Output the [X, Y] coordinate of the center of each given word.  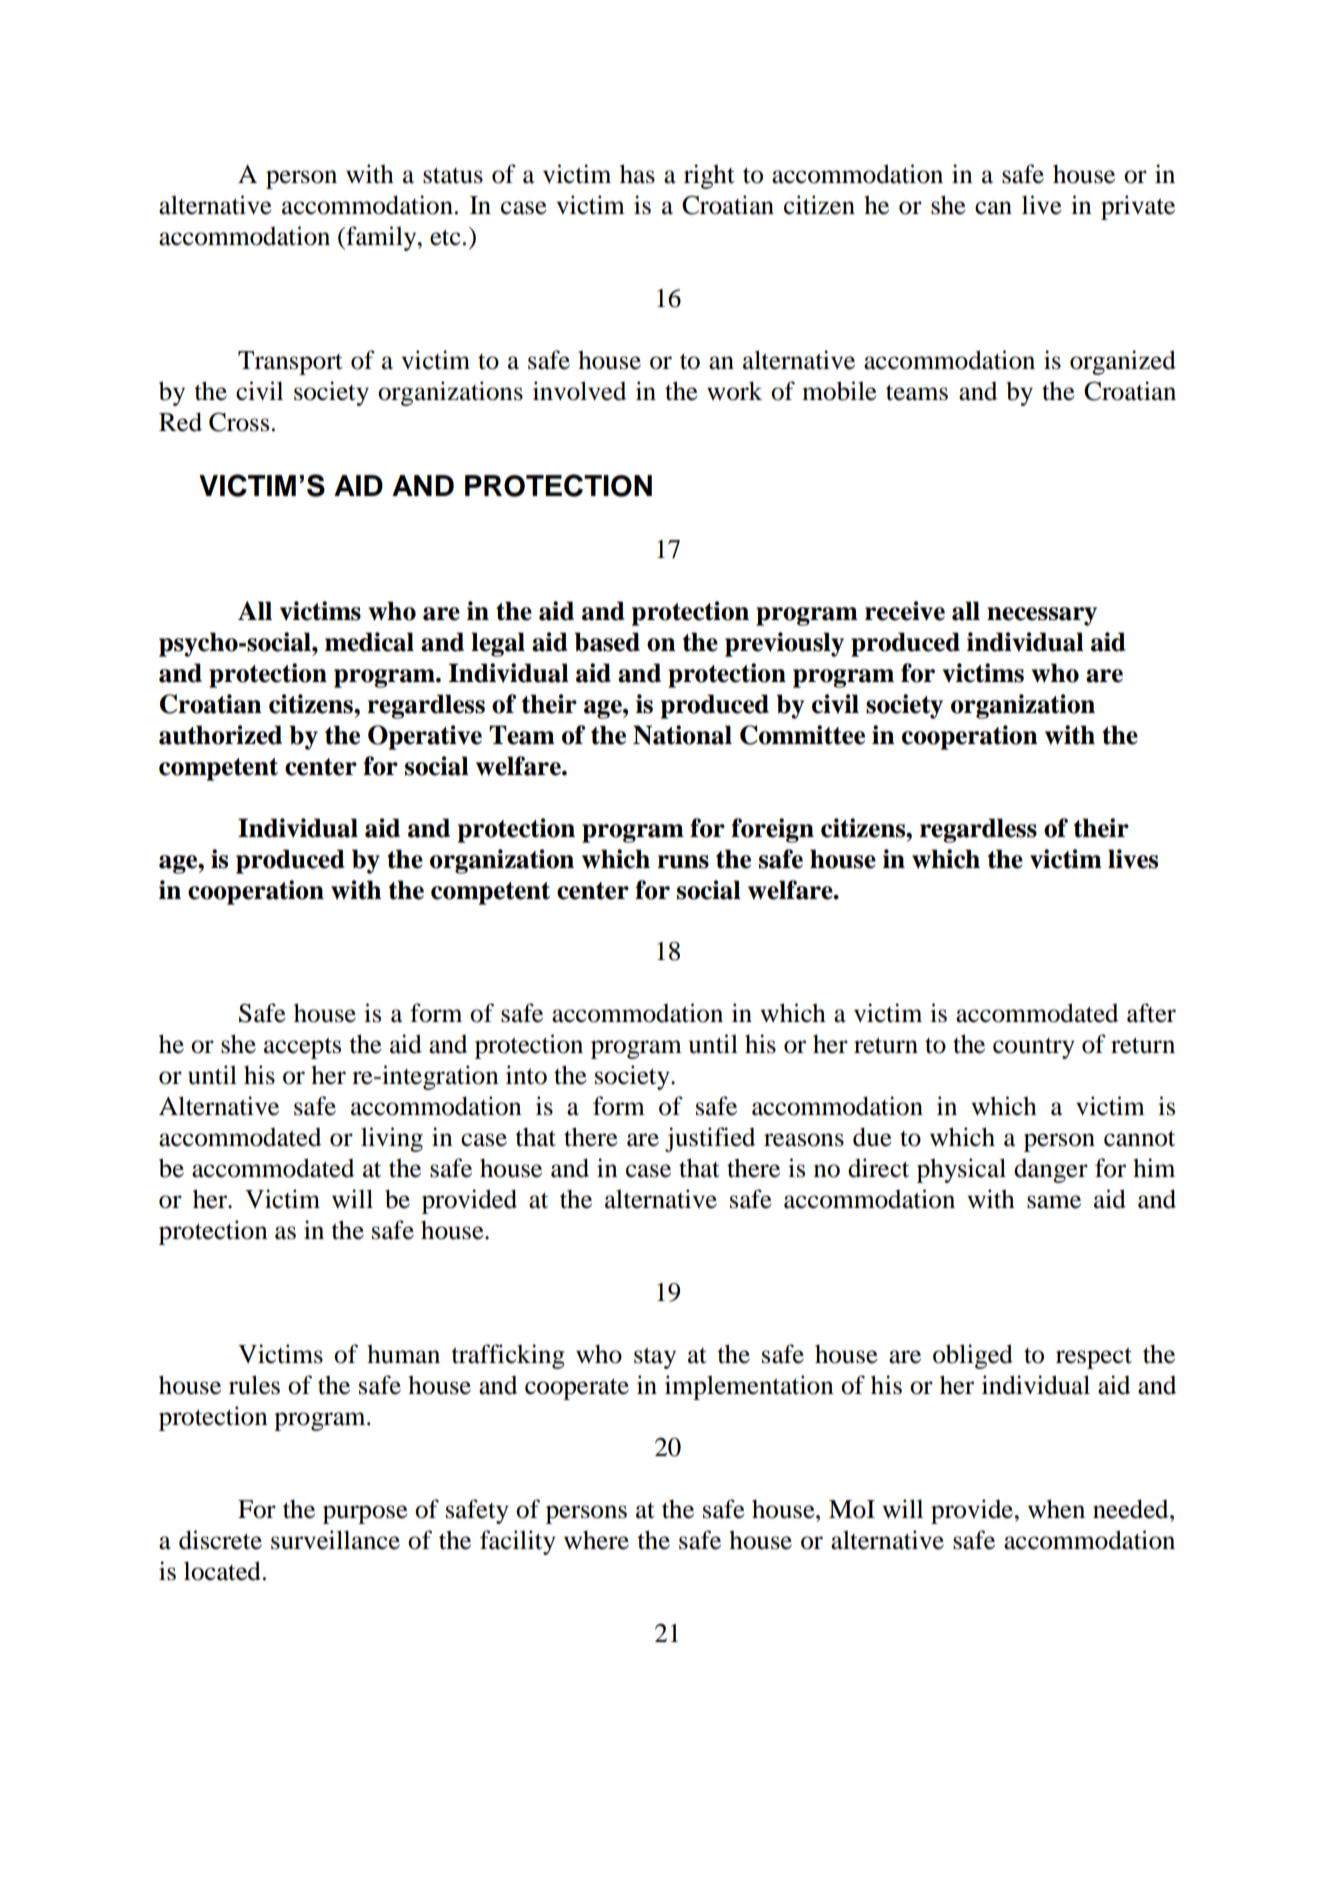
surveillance [335, 1540]
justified [710, 1139]
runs [683, 862]
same [1054, 1202]
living [392, 1139]
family [381, 238]
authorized [220, 735]
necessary [1042, 616]
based [607, 642]
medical [369, 642]
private [1138, 207]
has [637, 174]
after [1151, 1013]
